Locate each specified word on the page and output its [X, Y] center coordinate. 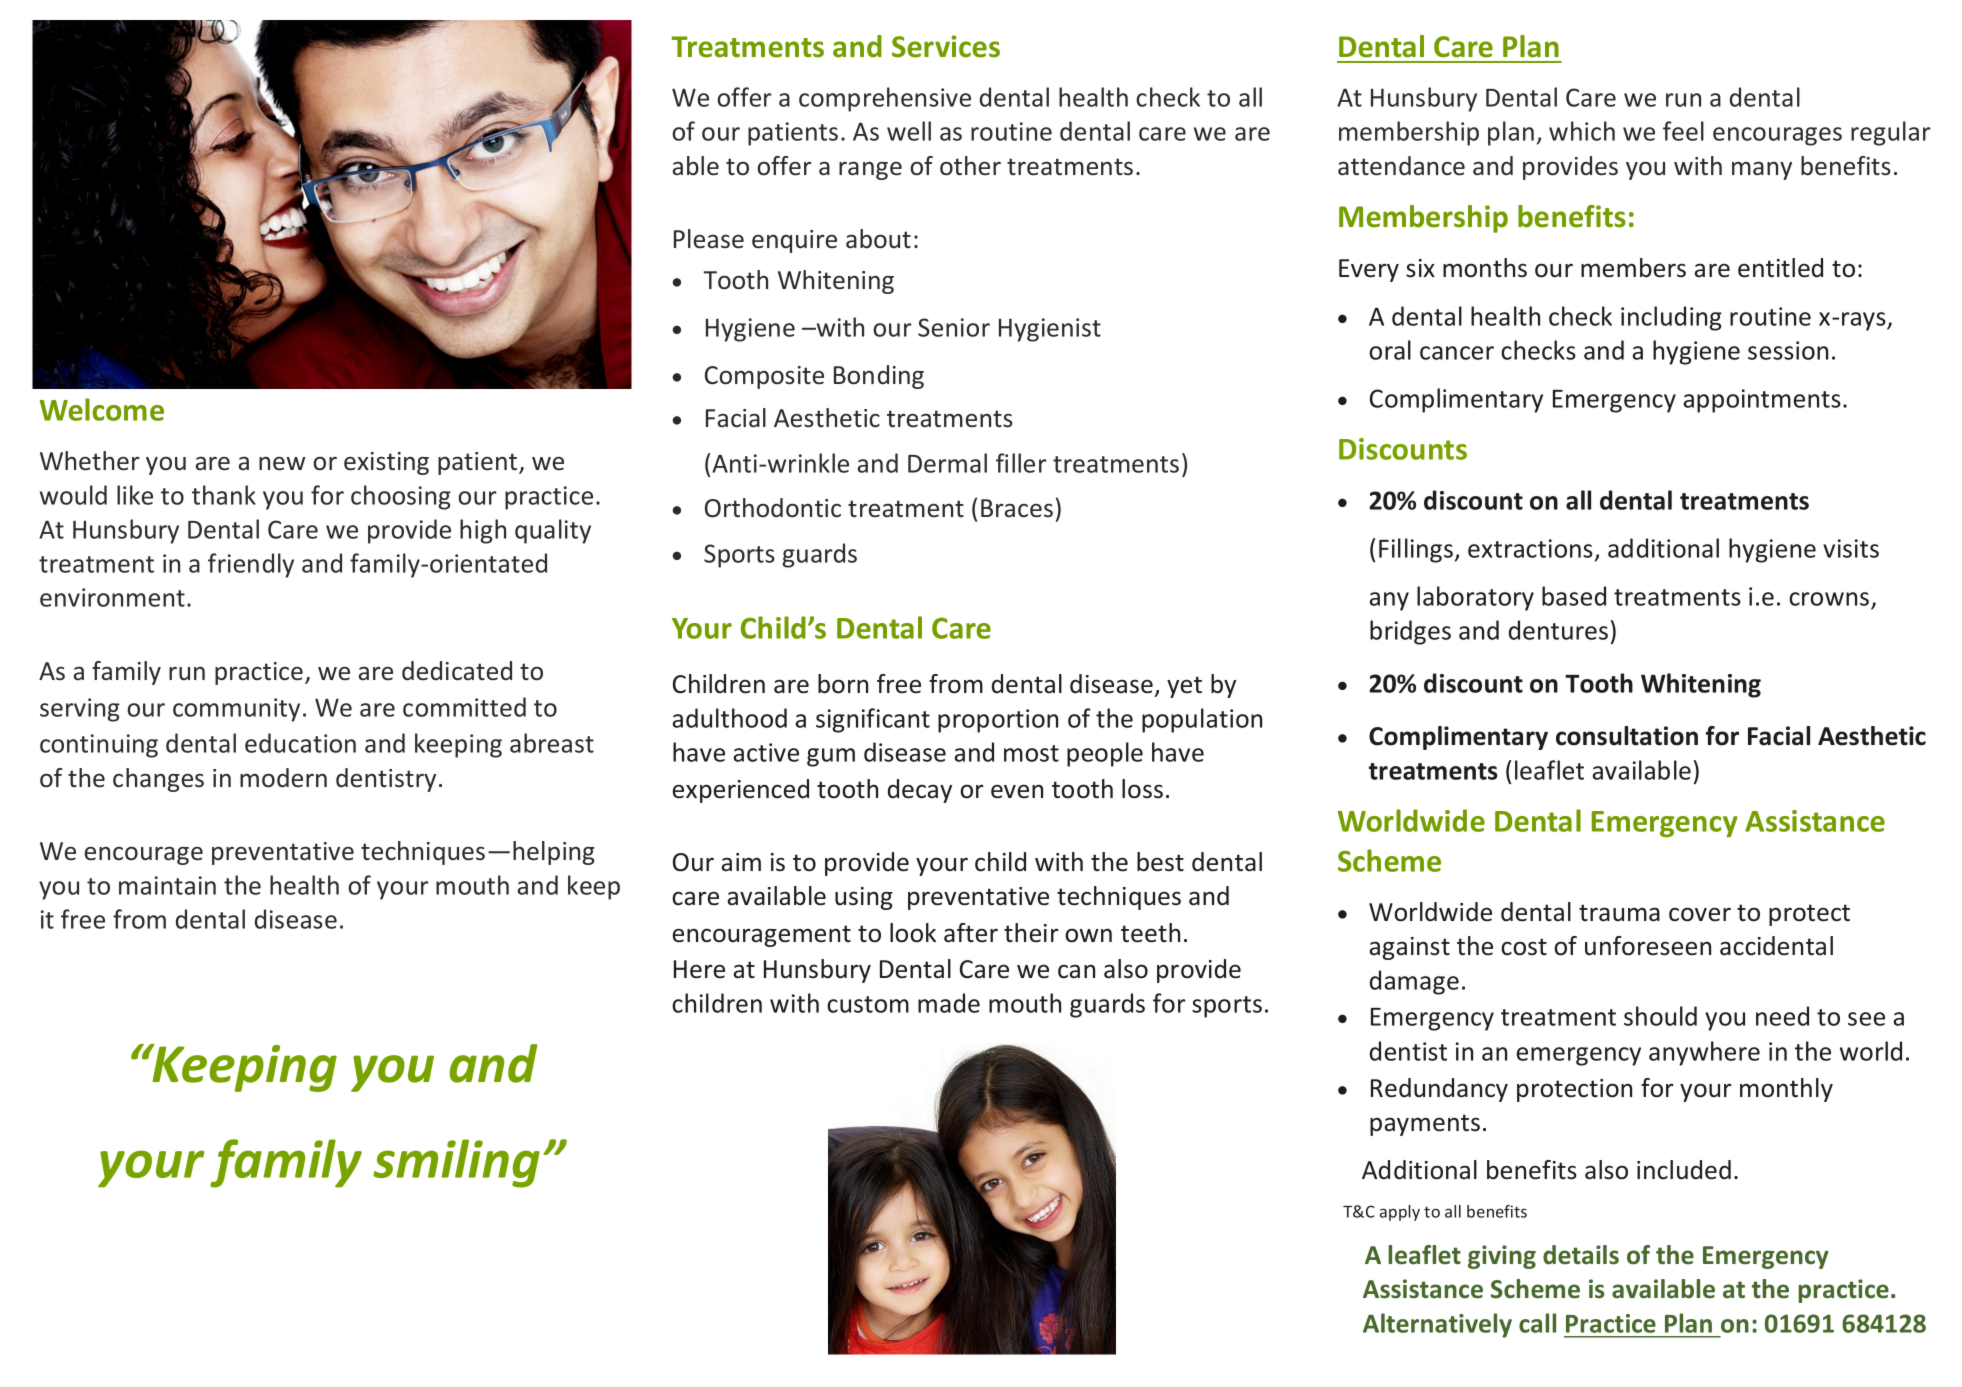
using [864, 898]
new [282, 464]
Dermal [947, 463]
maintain [167, 885]
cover [1700, 914]
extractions [1530, 548]
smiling [456, 1163]
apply [1400, 1213]
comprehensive [885, 99]
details [1581, 1255]
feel [1683, 131]
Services [946, 46]
